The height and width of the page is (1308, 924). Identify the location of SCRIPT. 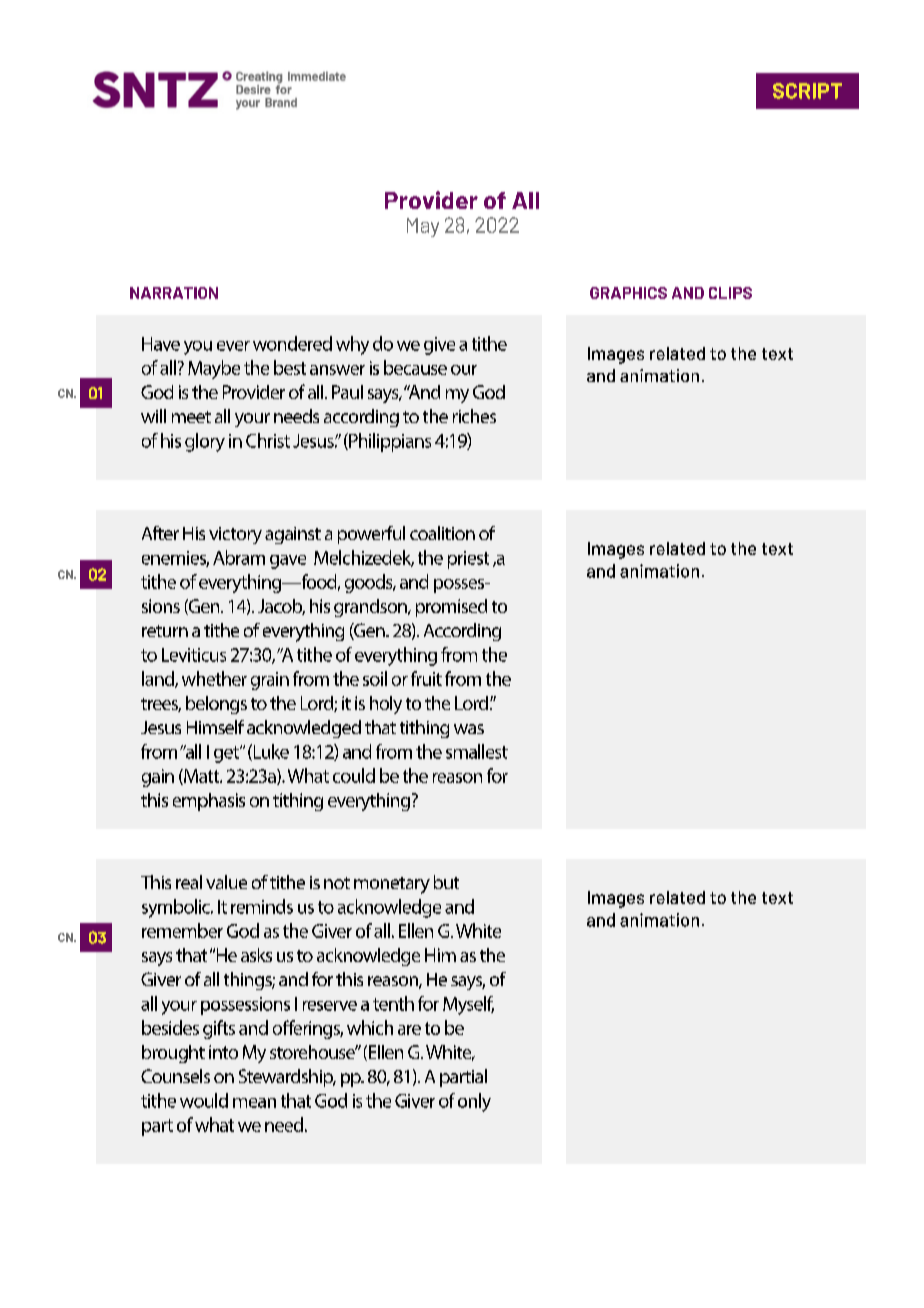
(807, 91).
